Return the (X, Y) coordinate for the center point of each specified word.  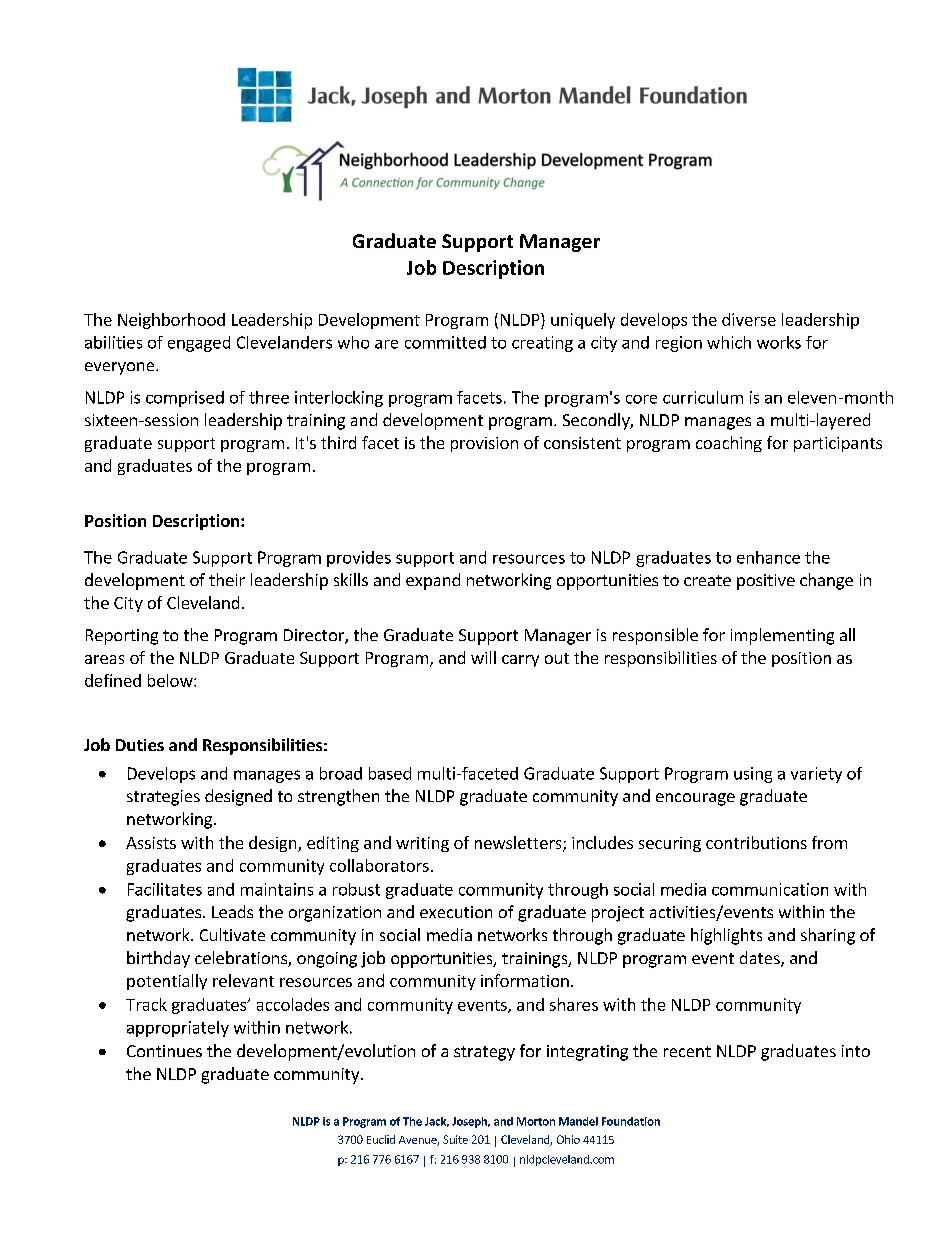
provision (484, 444)
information (525, 980)
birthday (158, 959)
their (227, 579)
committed (445, 342)
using (753, 775)
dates (761, 959)
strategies (163, 798)
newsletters (519, 844)
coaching (729, 444)
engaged (199, 344)
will (483, 657)
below (171, 680)
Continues (164, 1051)
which (729, 342)
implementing (782, 636)
